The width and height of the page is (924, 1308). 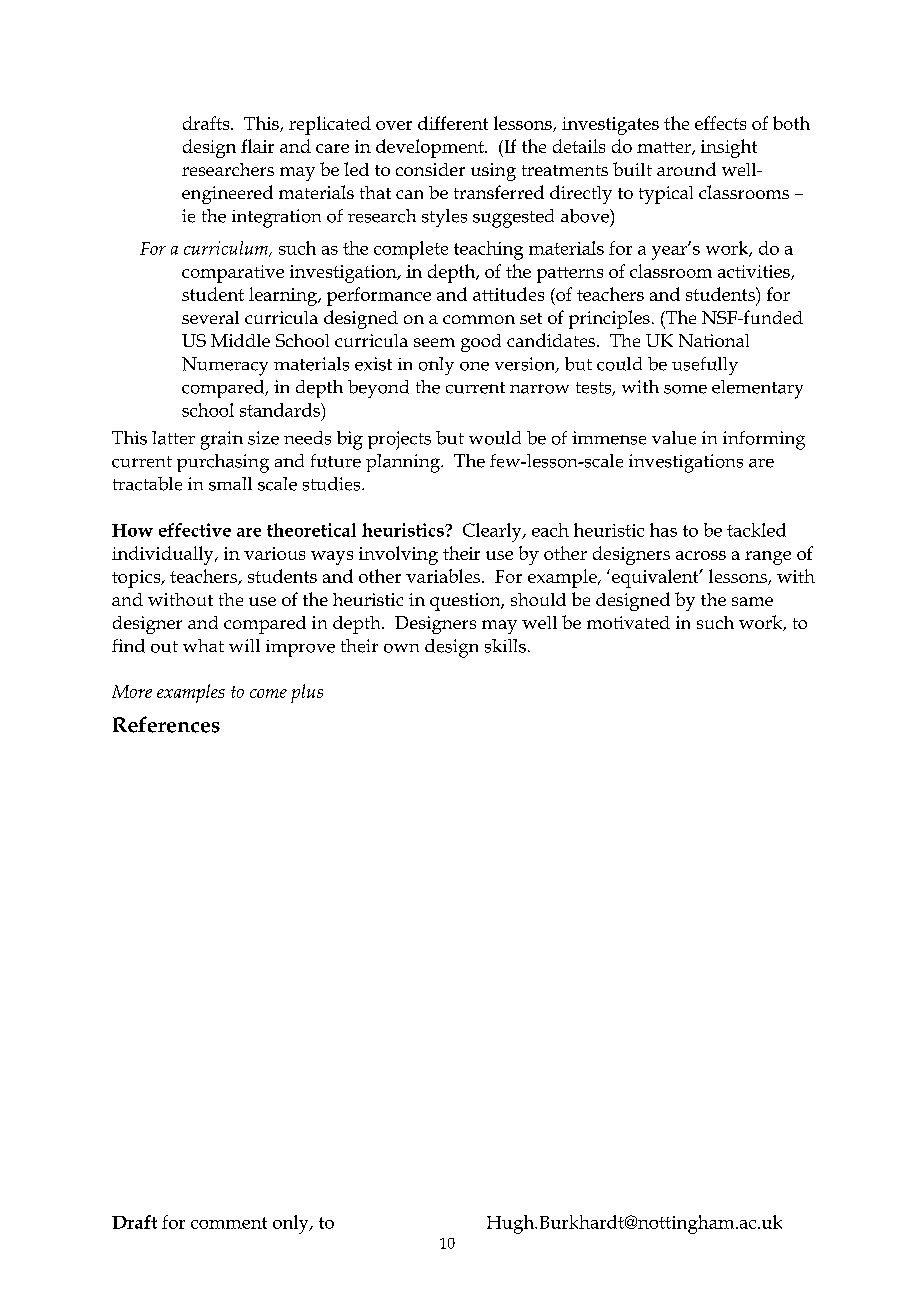 What do you see at coordinates (628, 622) in the page?
I see `motivated` at bounding box center [628, 622].
